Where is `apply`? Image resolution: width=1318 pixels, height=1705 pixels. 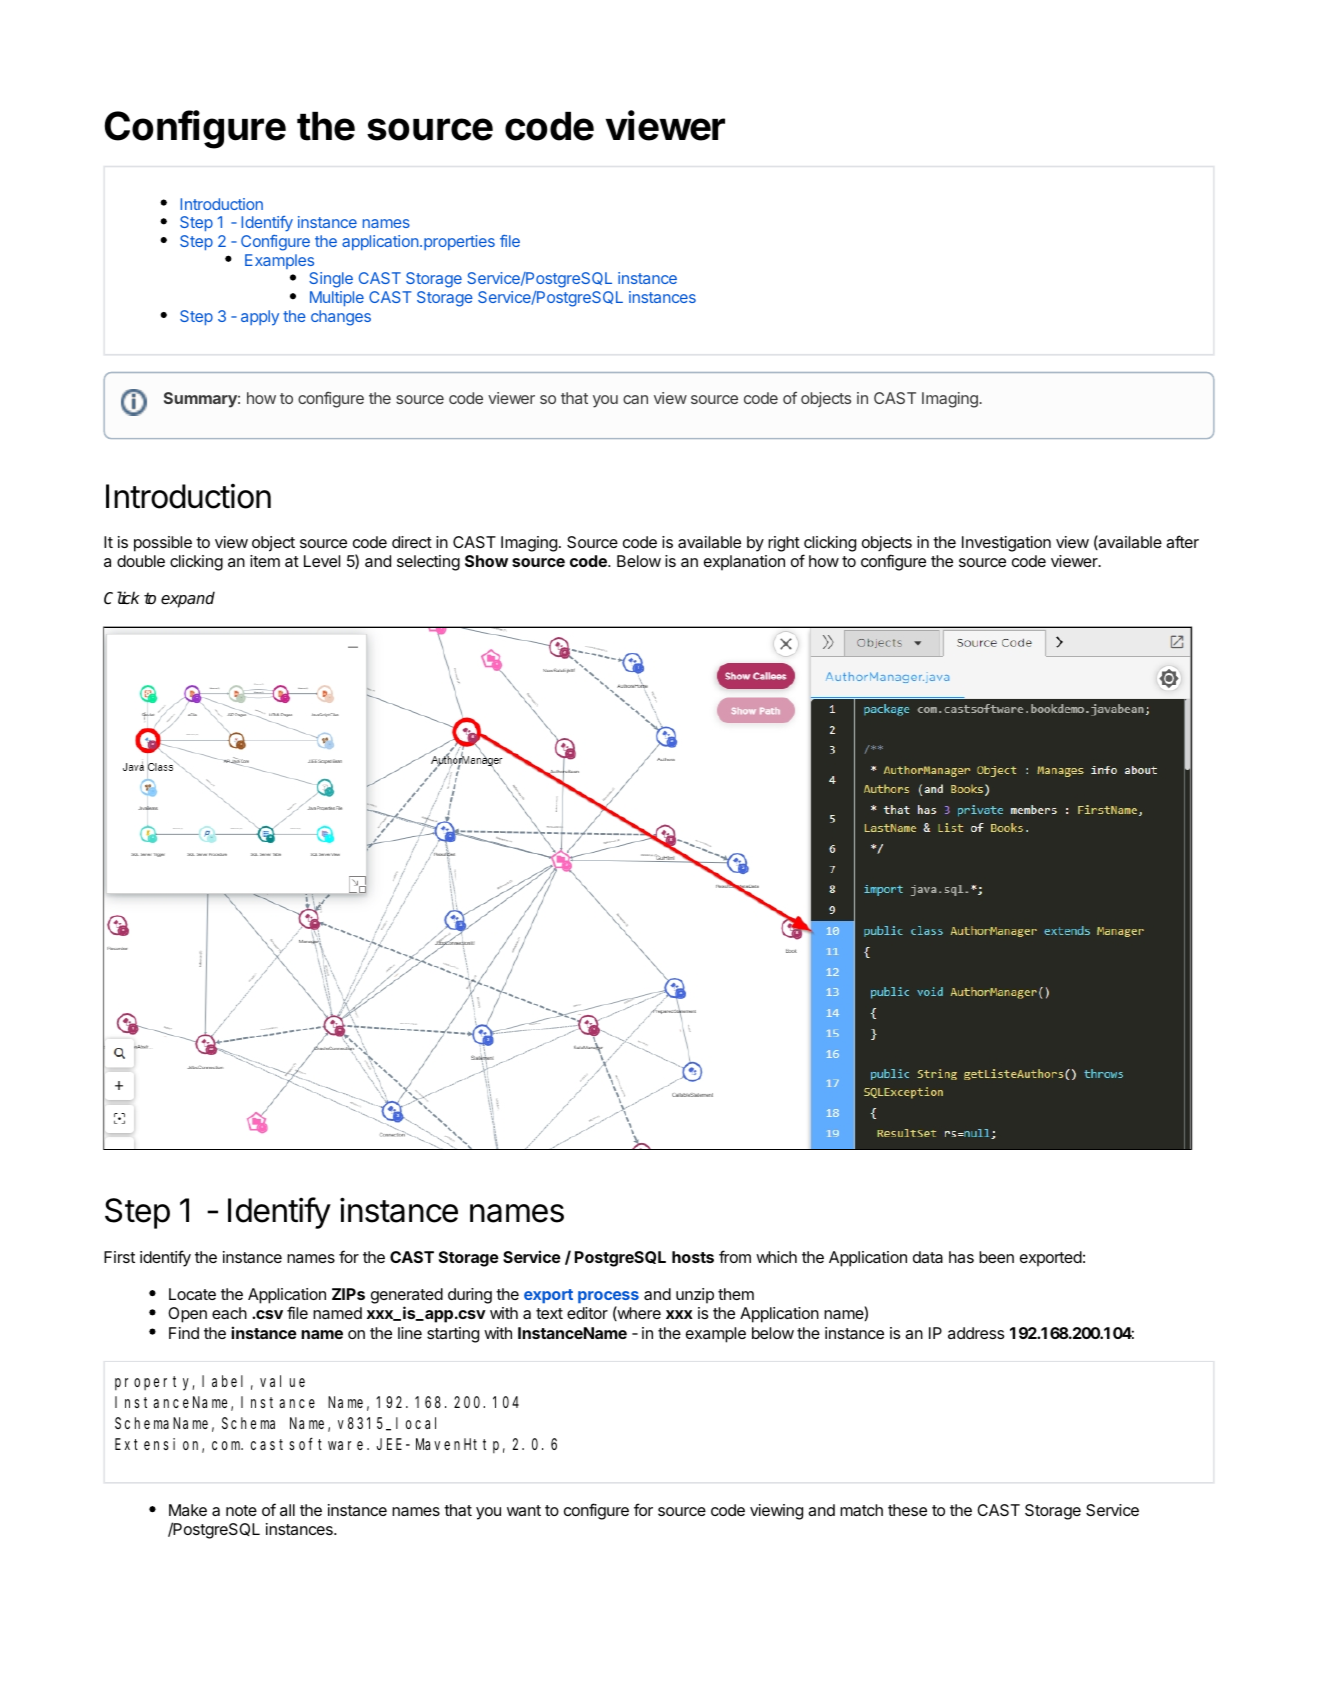 apply is located at coordinates (260, 318).
